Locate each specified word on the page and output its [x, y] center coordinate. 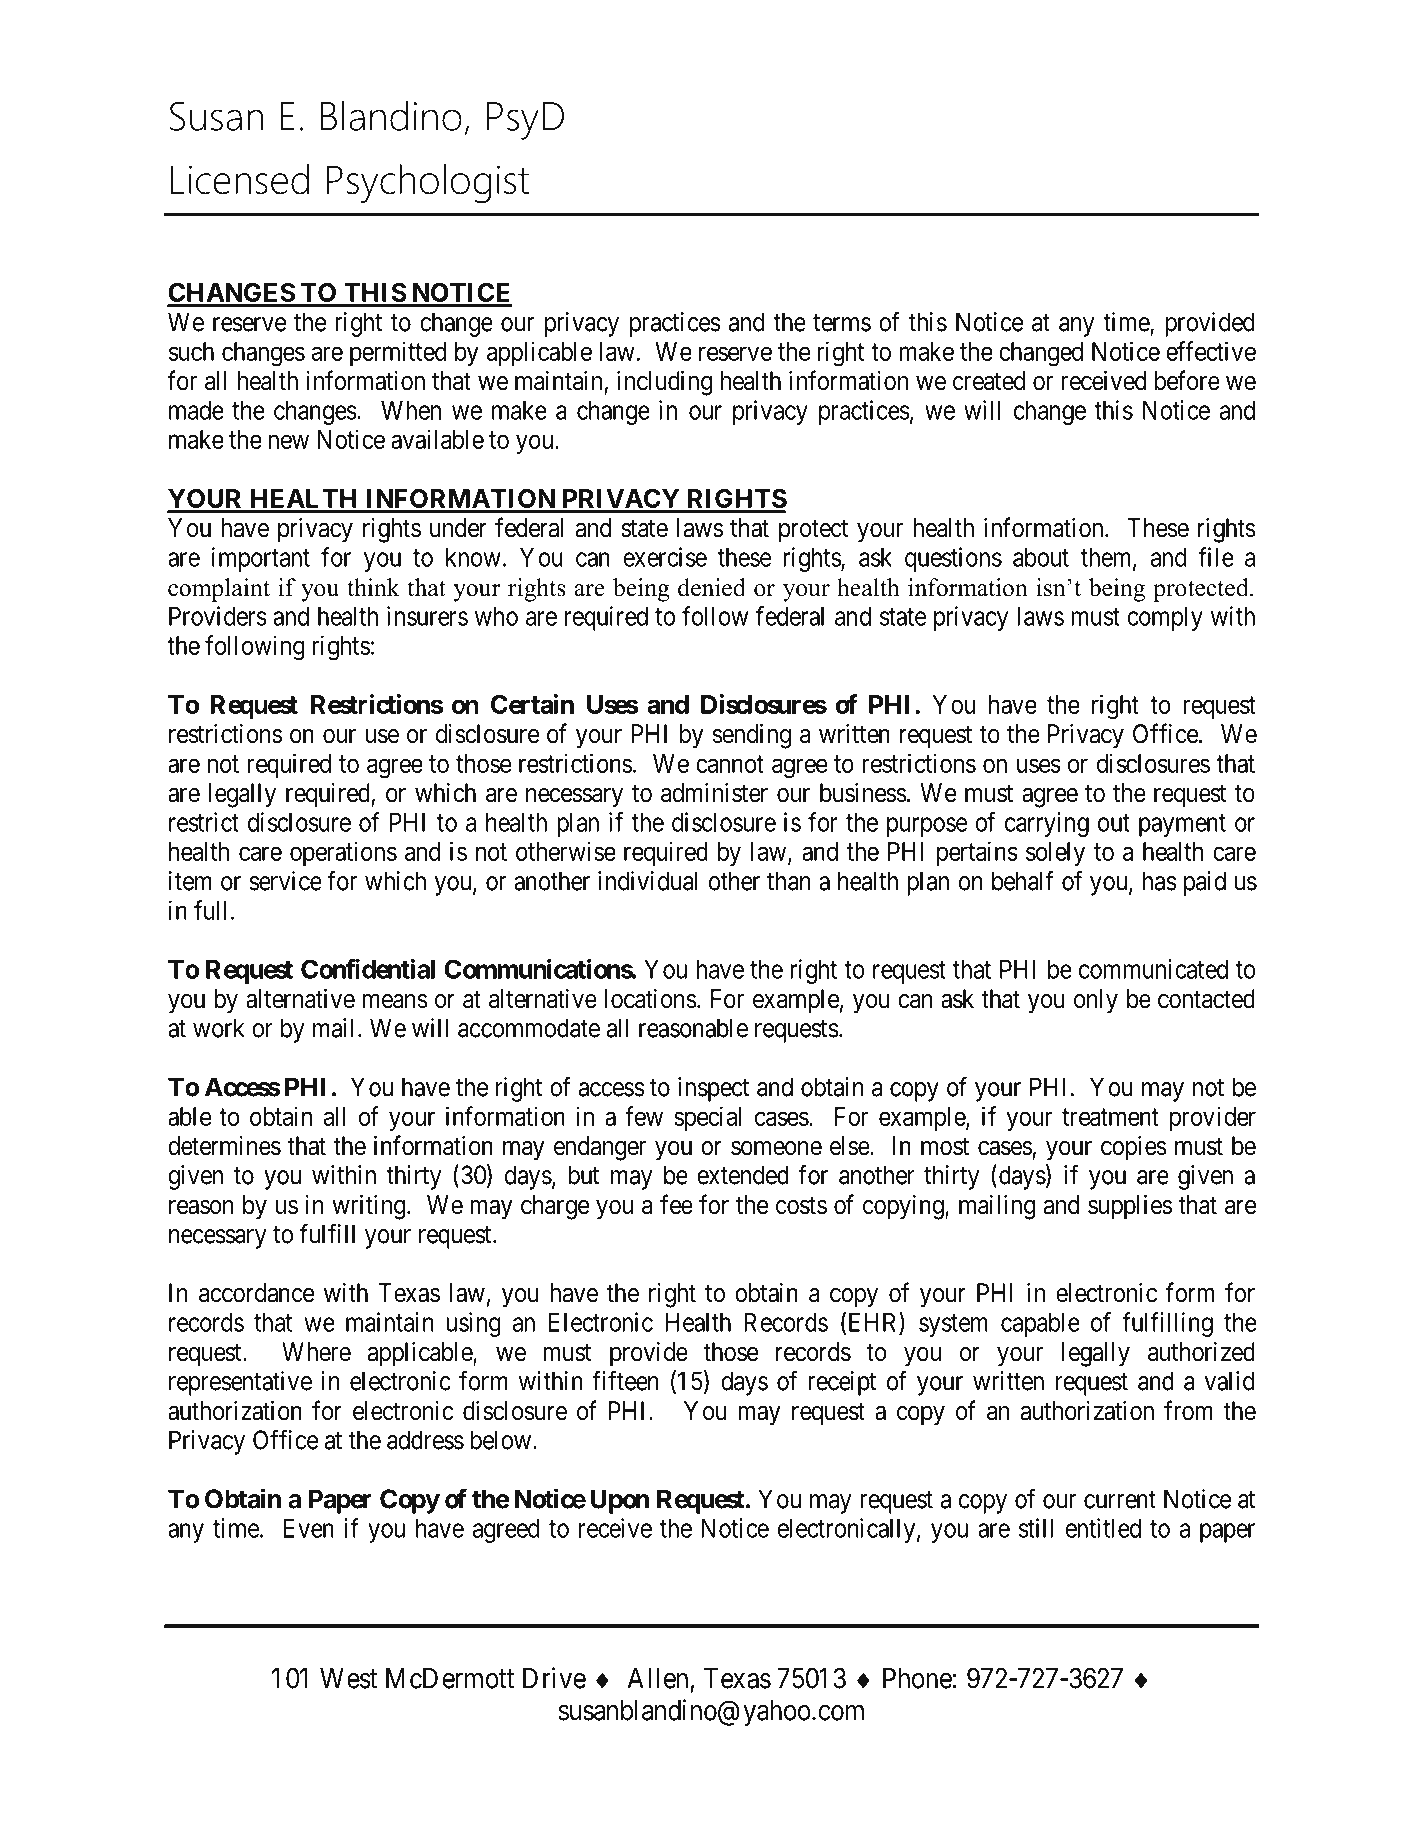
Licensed [240, 179]
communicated [1153, 969]
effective [1211, 351]
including [665, 383]
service [285, 881]
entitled [1103, 1528]
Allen [658, 1678]
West [348, 1678]
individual [648, 881]
